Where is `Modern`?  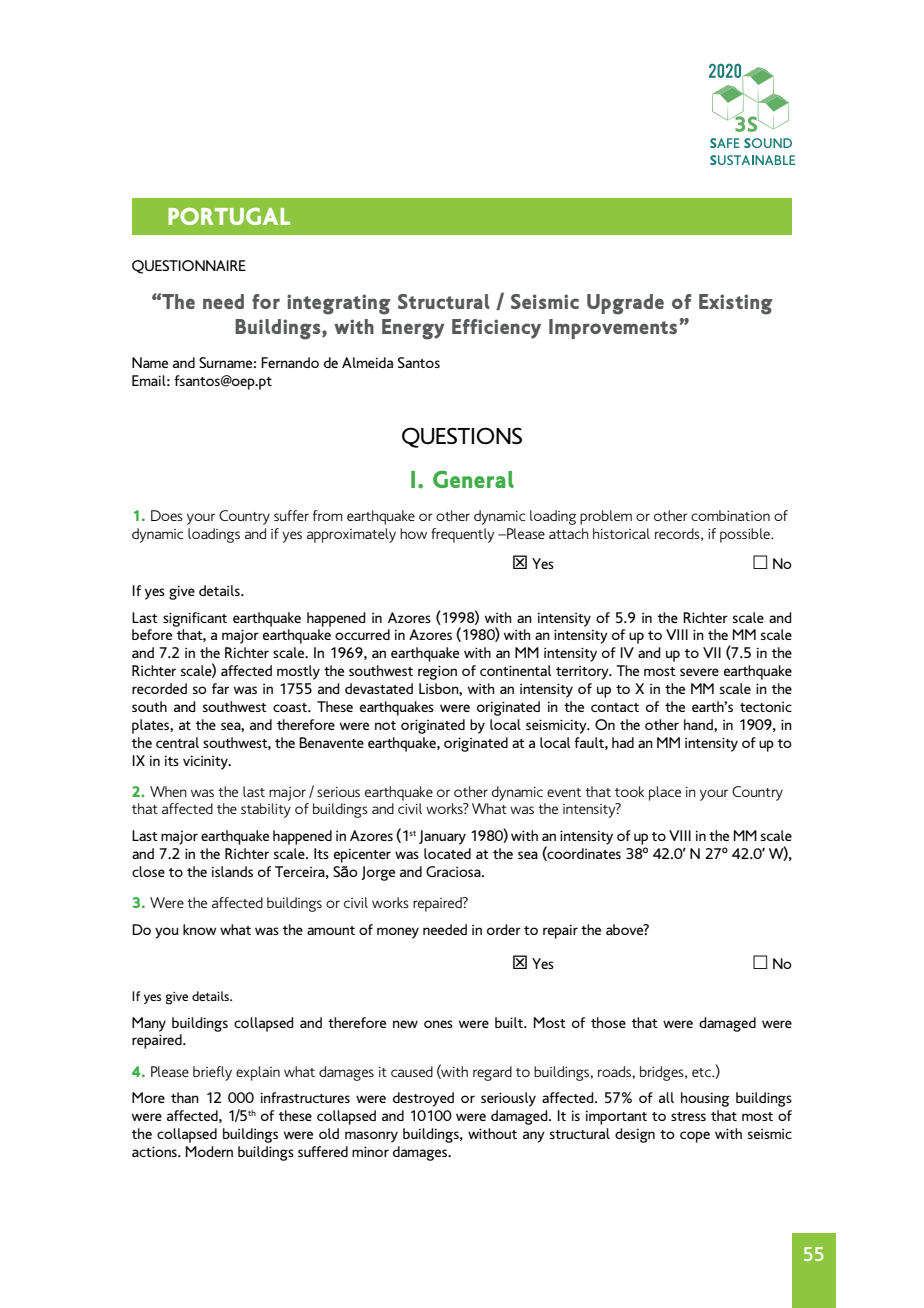 Modern is located at coordinates (209, 1151).
